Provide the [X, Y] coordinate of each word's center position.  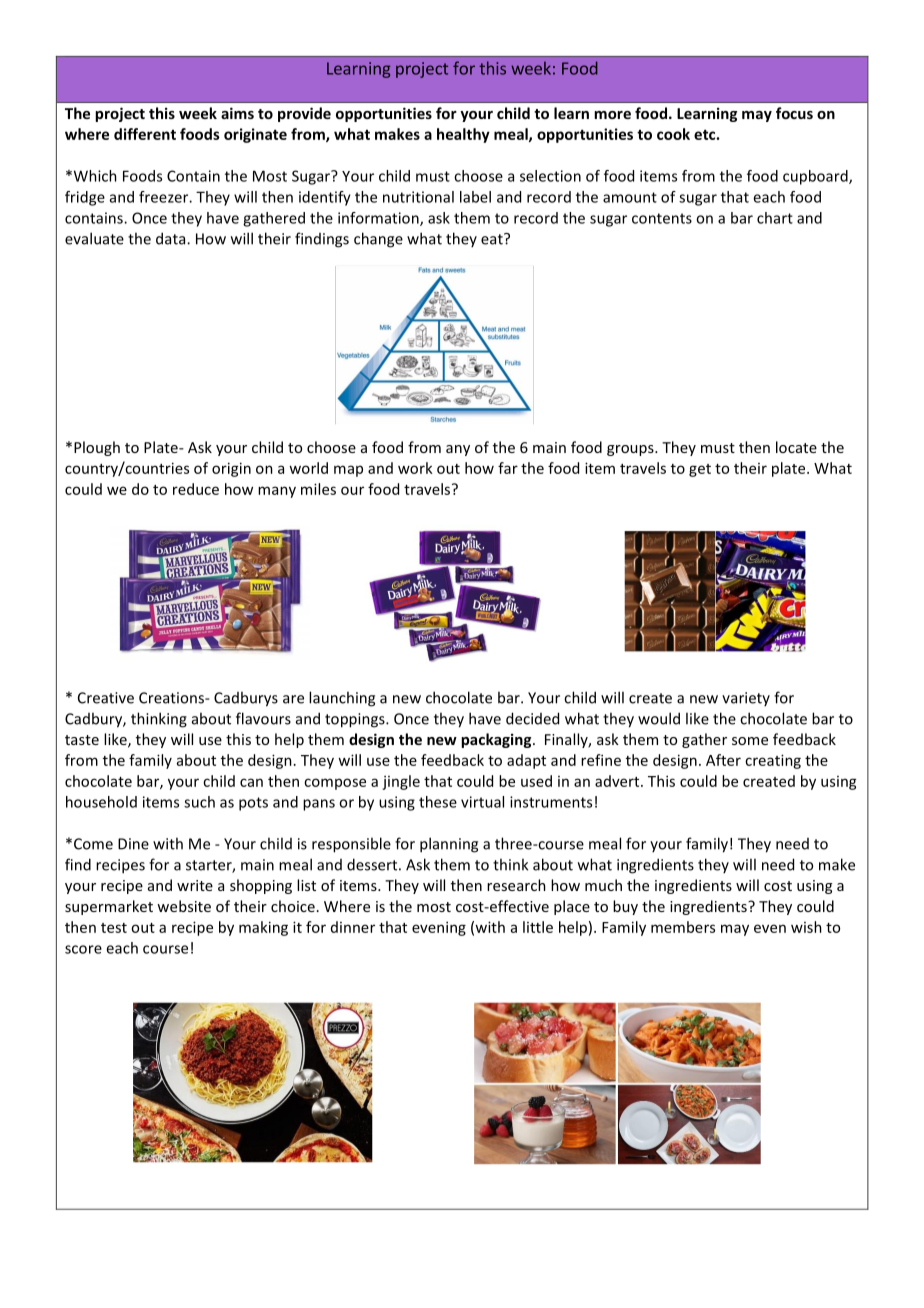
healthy [463, 135]
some [750, 741]
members [683, 927]
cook [673, 134]
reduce [196, 489]
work [415, 468]
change [378, 240]
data [172, 238]
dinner [353, 927]
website [184, 906]
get [700, 470]
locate [796, 447]
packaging [497, 740]
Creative [106, 698]
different [145, 134]
